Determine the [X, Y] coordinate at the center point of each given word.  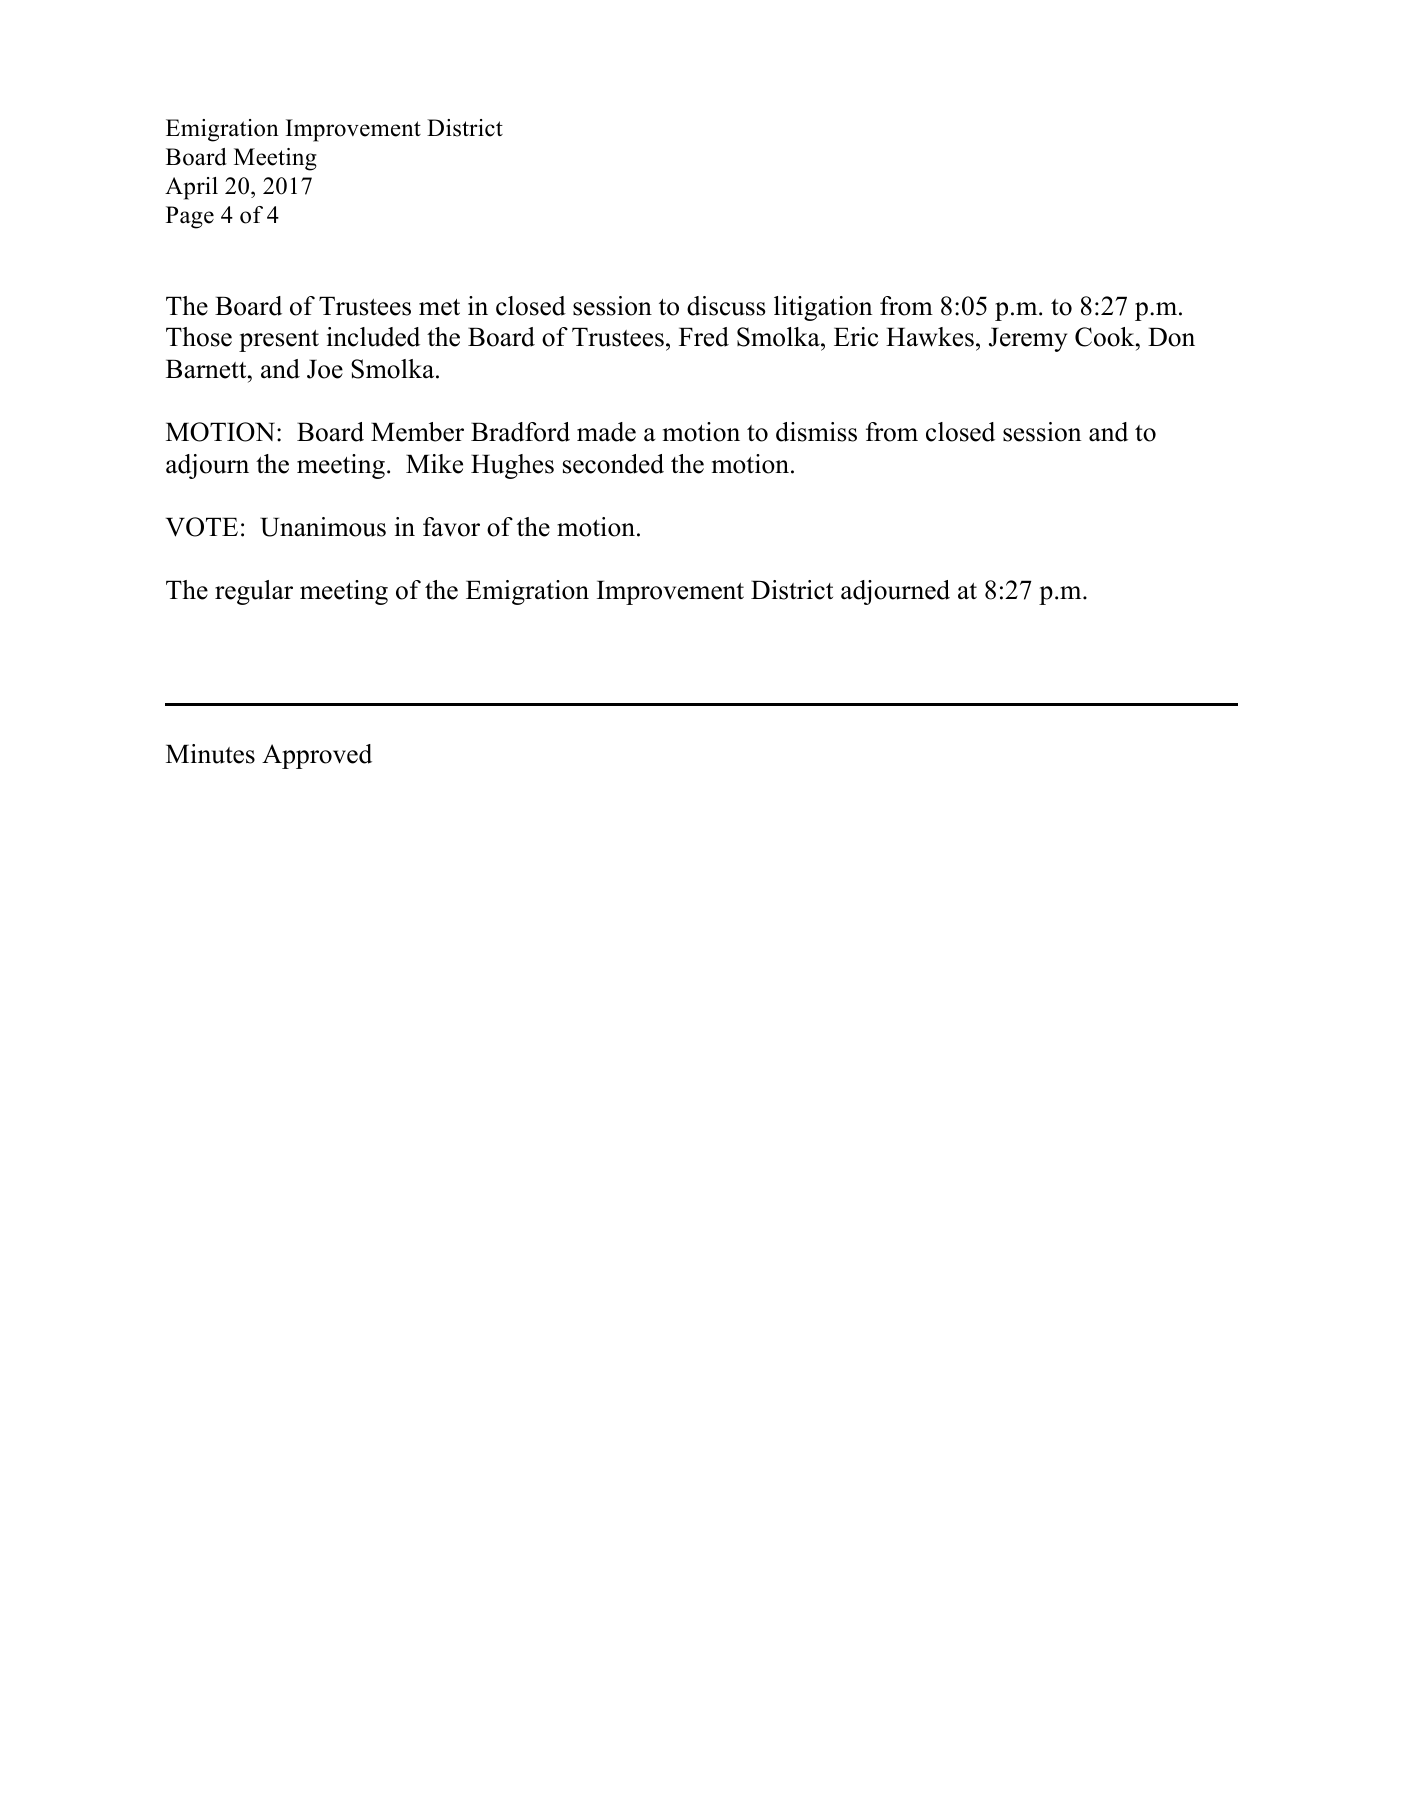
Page [190, 217]
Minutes [210, 754]
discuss [726, 306]
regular [254, 592]
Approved [317, 756]
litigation [823, 308]
